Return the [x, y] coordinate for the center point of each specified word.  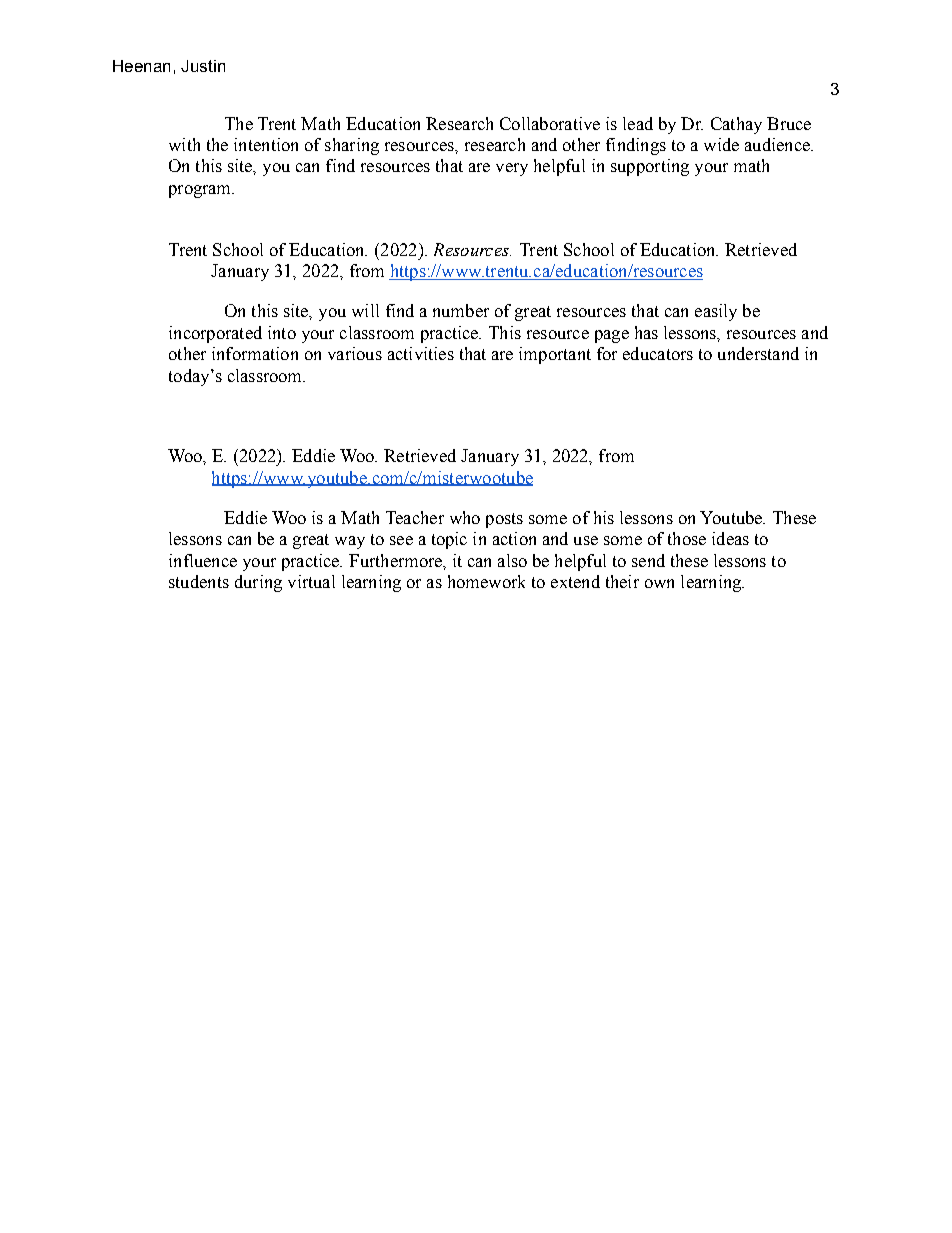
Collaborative [550, 123]
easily [716, 312]
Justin [203, 66]
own [659, 583]
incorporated [215, 334]
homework [486, 581]
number [461, 310]
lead [638, 123]
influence [203, 560]
